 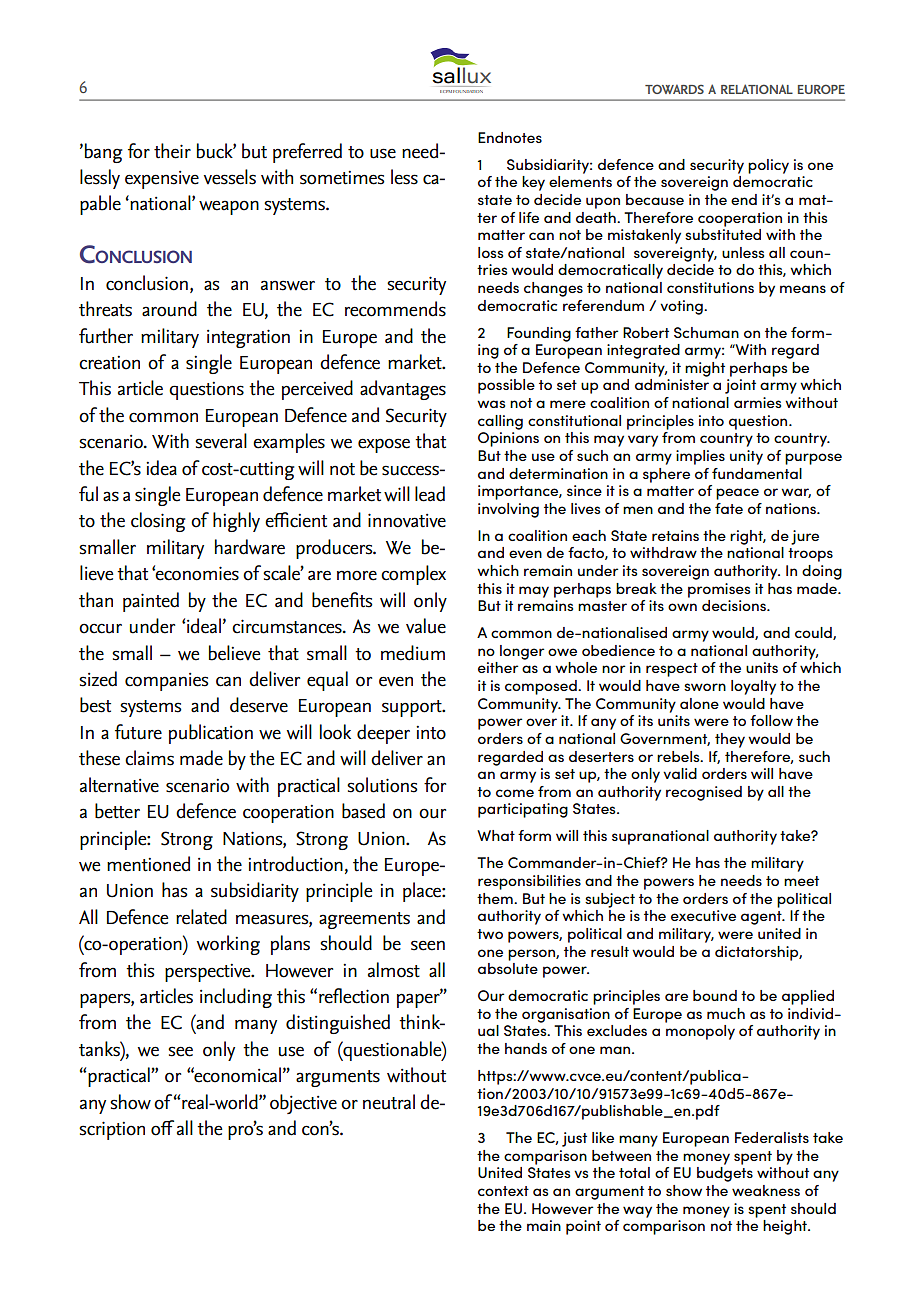 What do you see at coordinates (303, 1104) in the screenshot?
I see `objective` at bounding box center [303, 1104].
